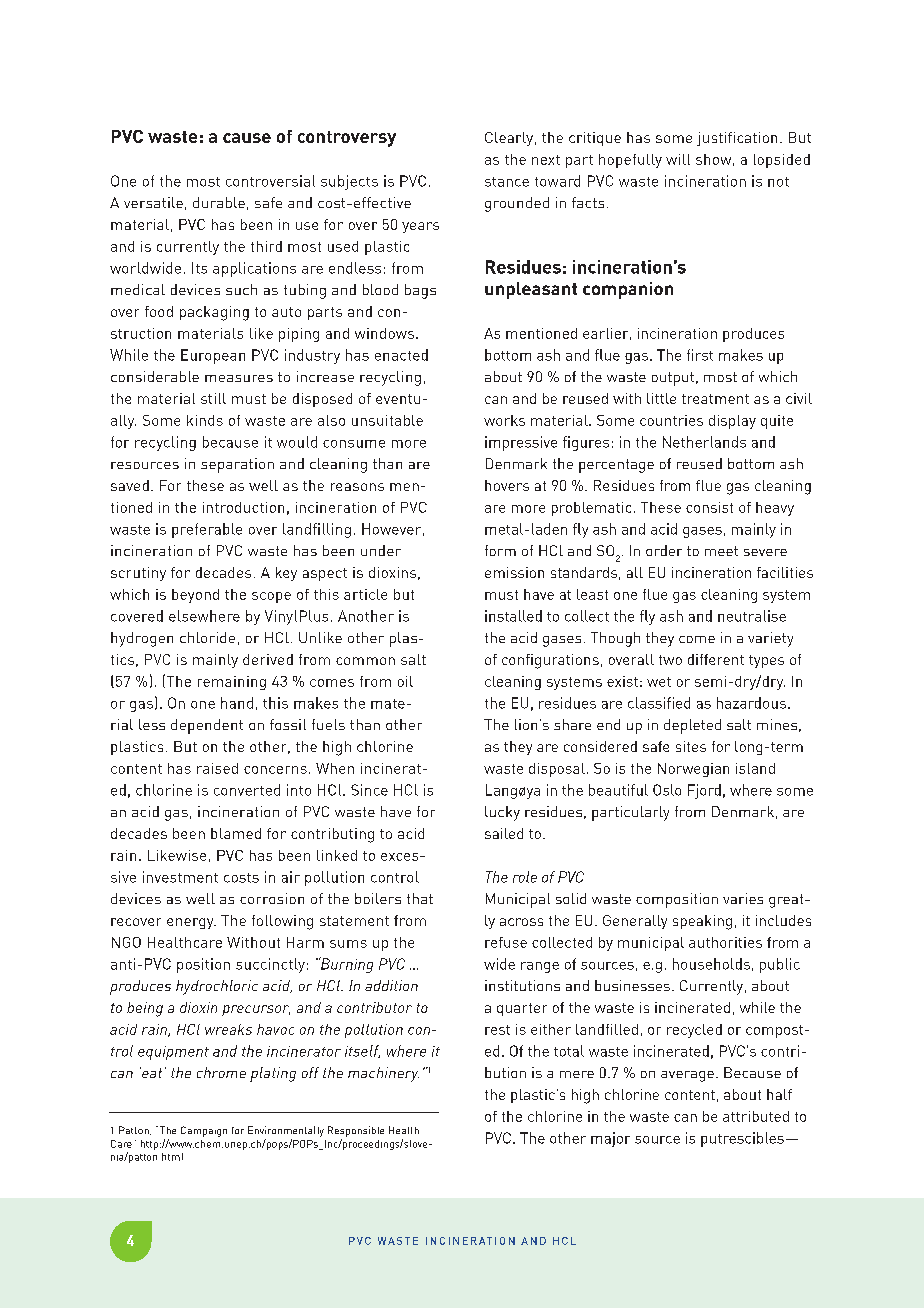 The width and height of the screenshot is (924, 1308). I want to click on stance, so click(507, 182).
